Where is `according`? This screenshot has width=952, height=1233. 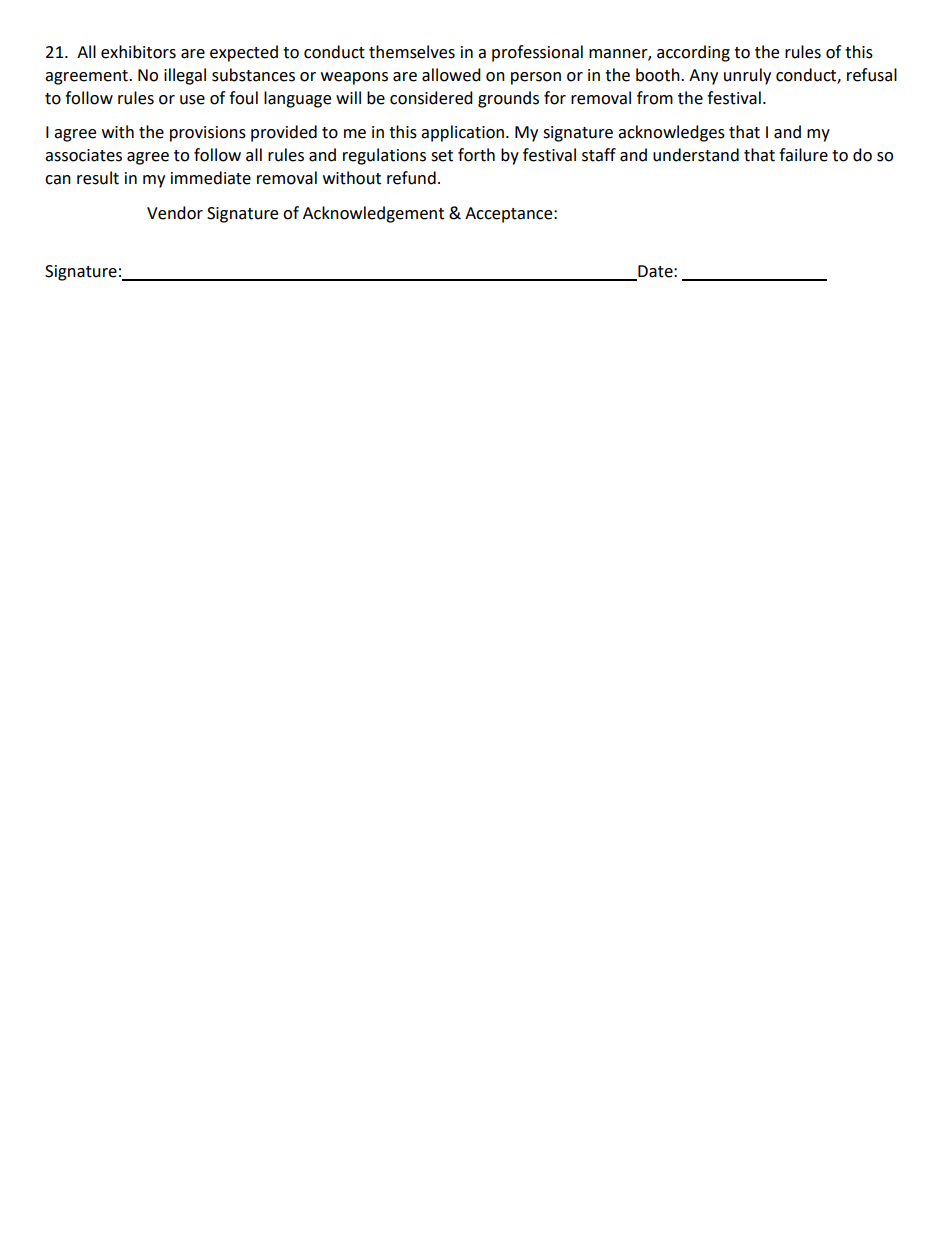
according is located at coordinates (693, 53).
